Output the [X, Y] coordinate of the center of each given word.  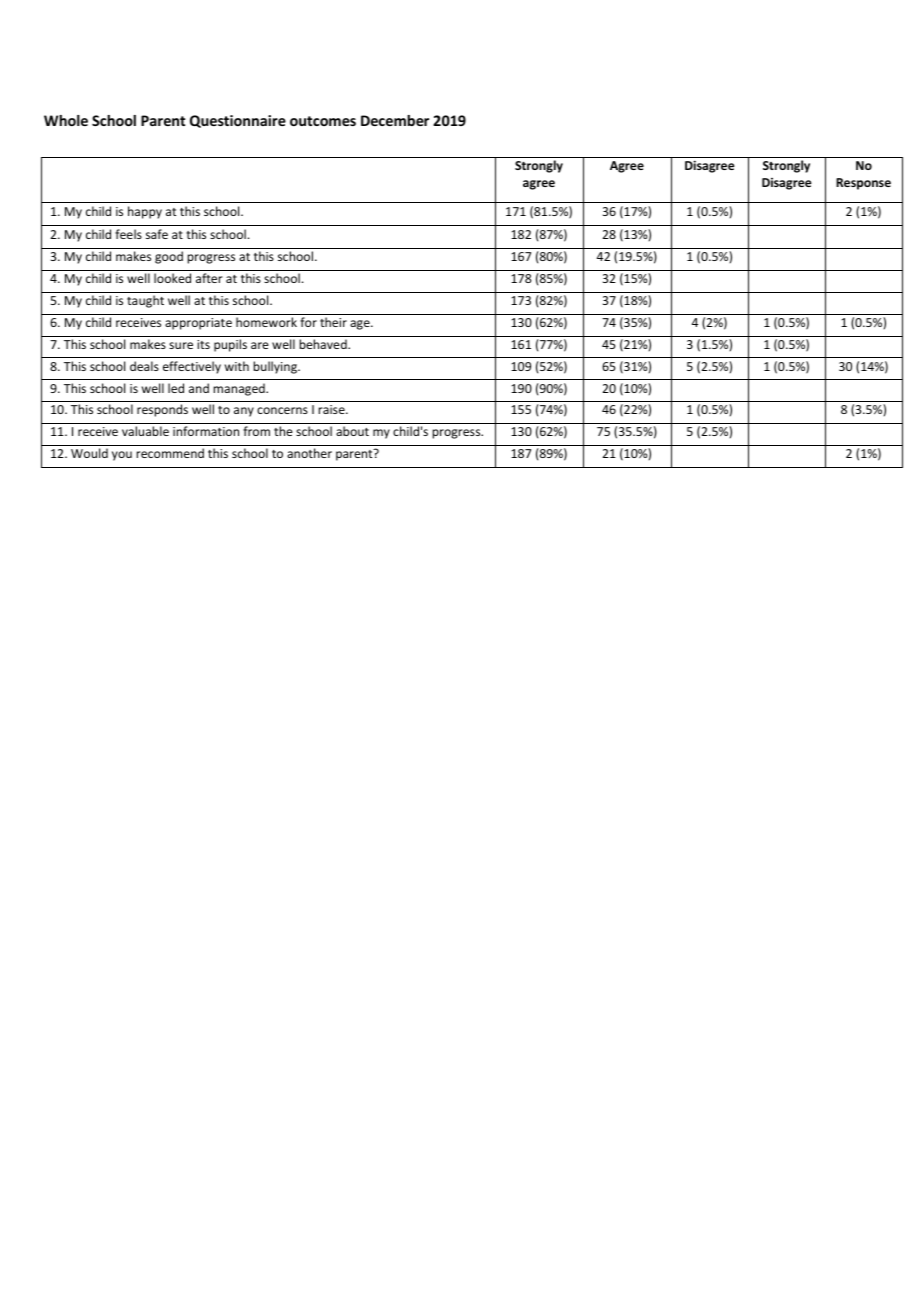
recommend [170, 453]
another [309, 453]
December [395, 120]
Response [863, 184]
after [209, 278]
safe [157, 234]
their [333, 322]
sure [181, 345]
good [169, 257]
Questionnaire [238, 121]
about [352, 431]
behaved [324, 344]
